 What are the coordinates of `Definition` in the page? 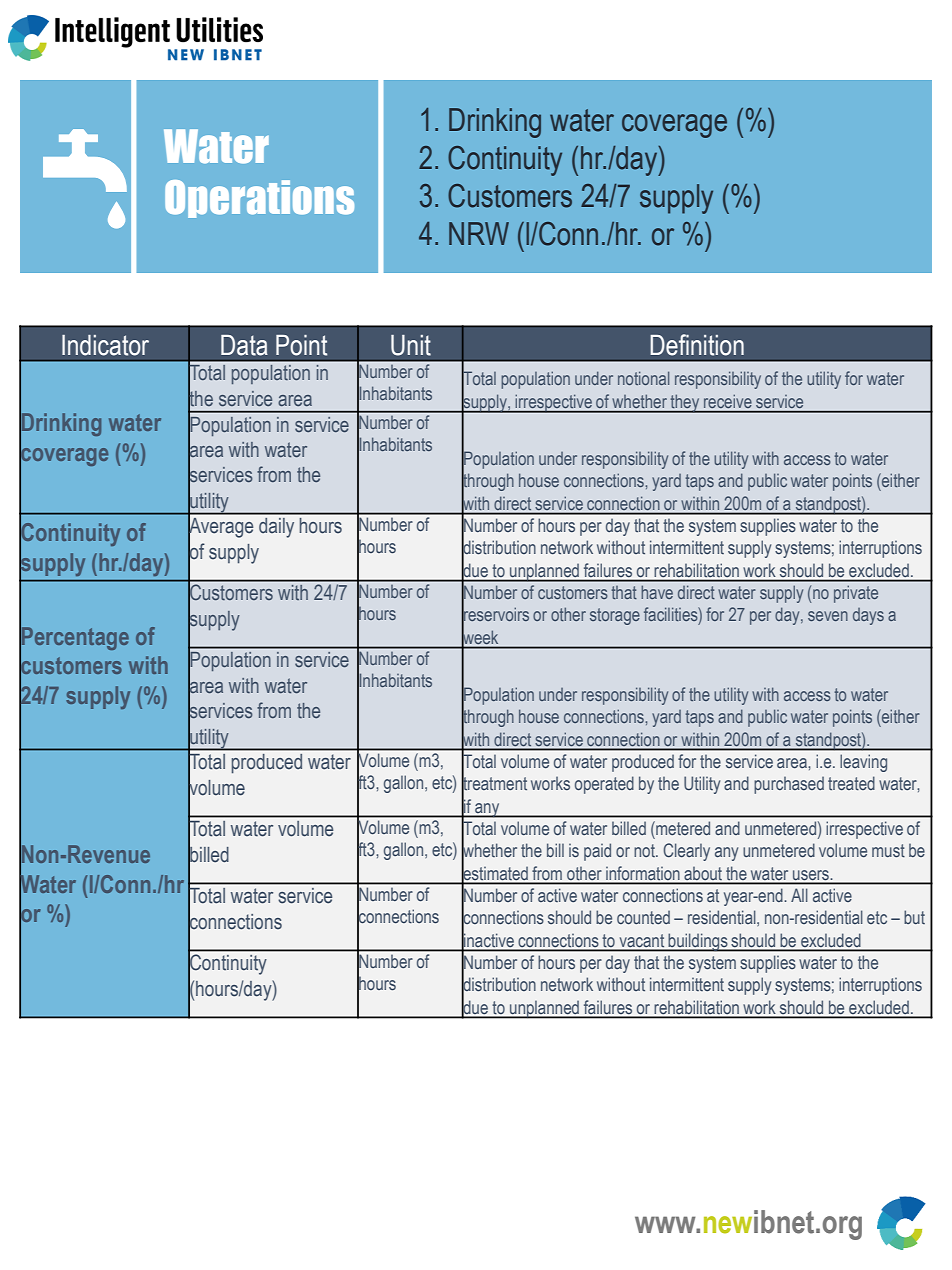 It's located at (697, 345).
